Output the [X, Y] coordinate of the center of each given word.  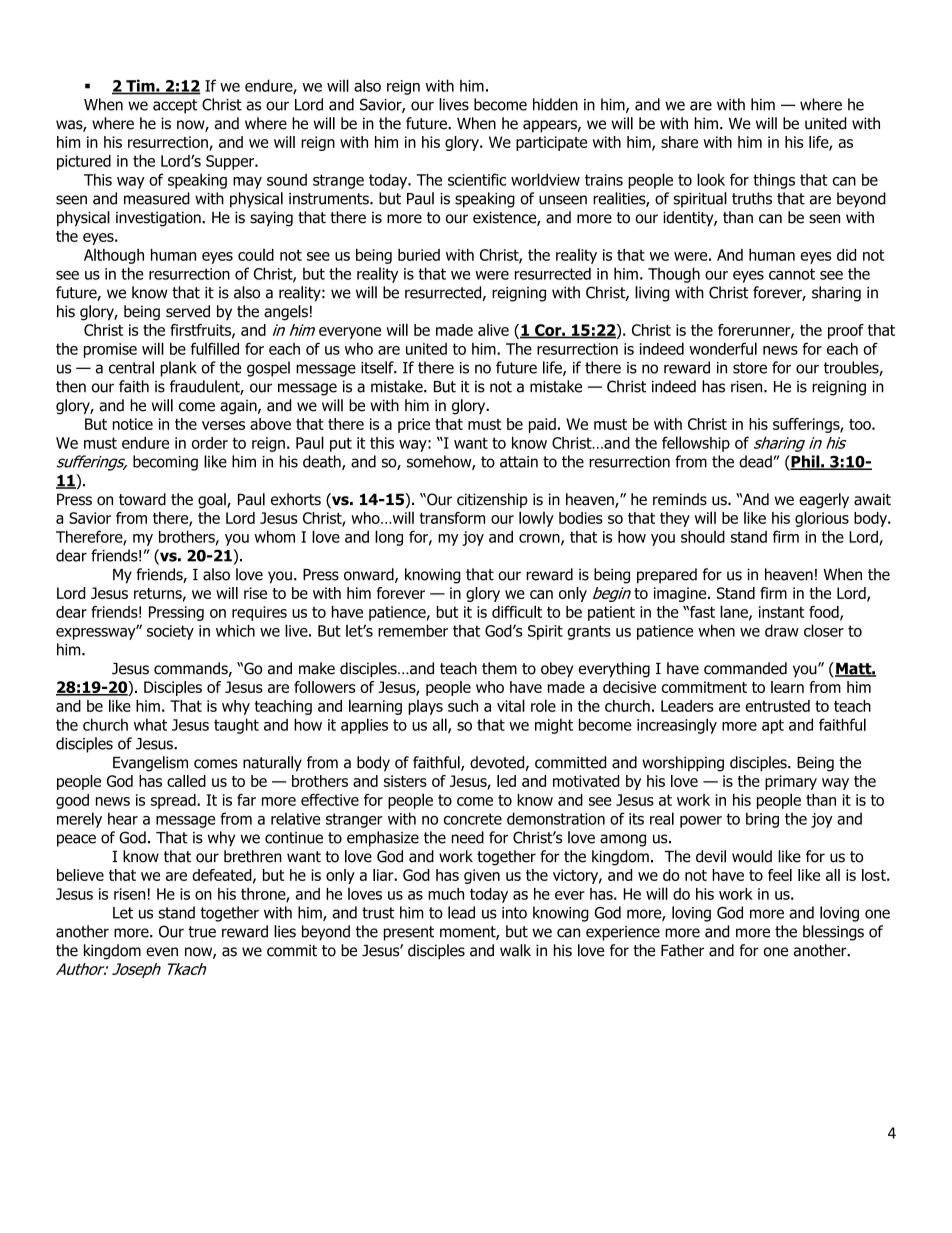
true [202, 932]
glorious [822, 519]
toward [142, 499]
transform [452, 518]
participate [551, 143]
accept [175, 106]
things [774, 181]
